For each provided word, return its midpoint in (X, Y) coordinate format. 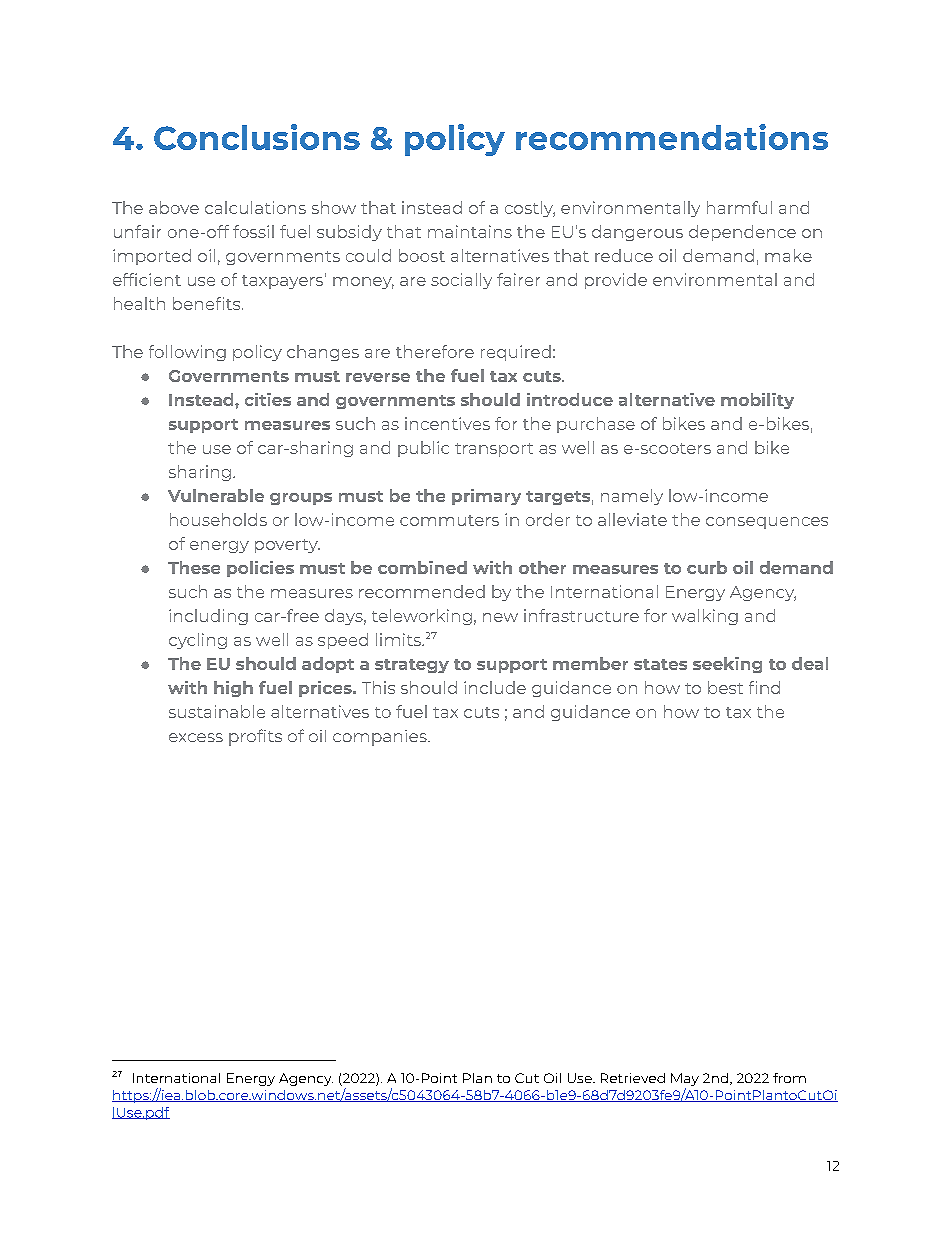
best (725, 687)
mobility (757, 401)
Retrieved (633, 1078)
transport (494, 450)
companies (381, 738)
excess (196, 737)
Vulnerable (216, 495)
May (685, 1079)
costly (530, 209)
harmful (739, 207)
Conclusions (257, 137)
